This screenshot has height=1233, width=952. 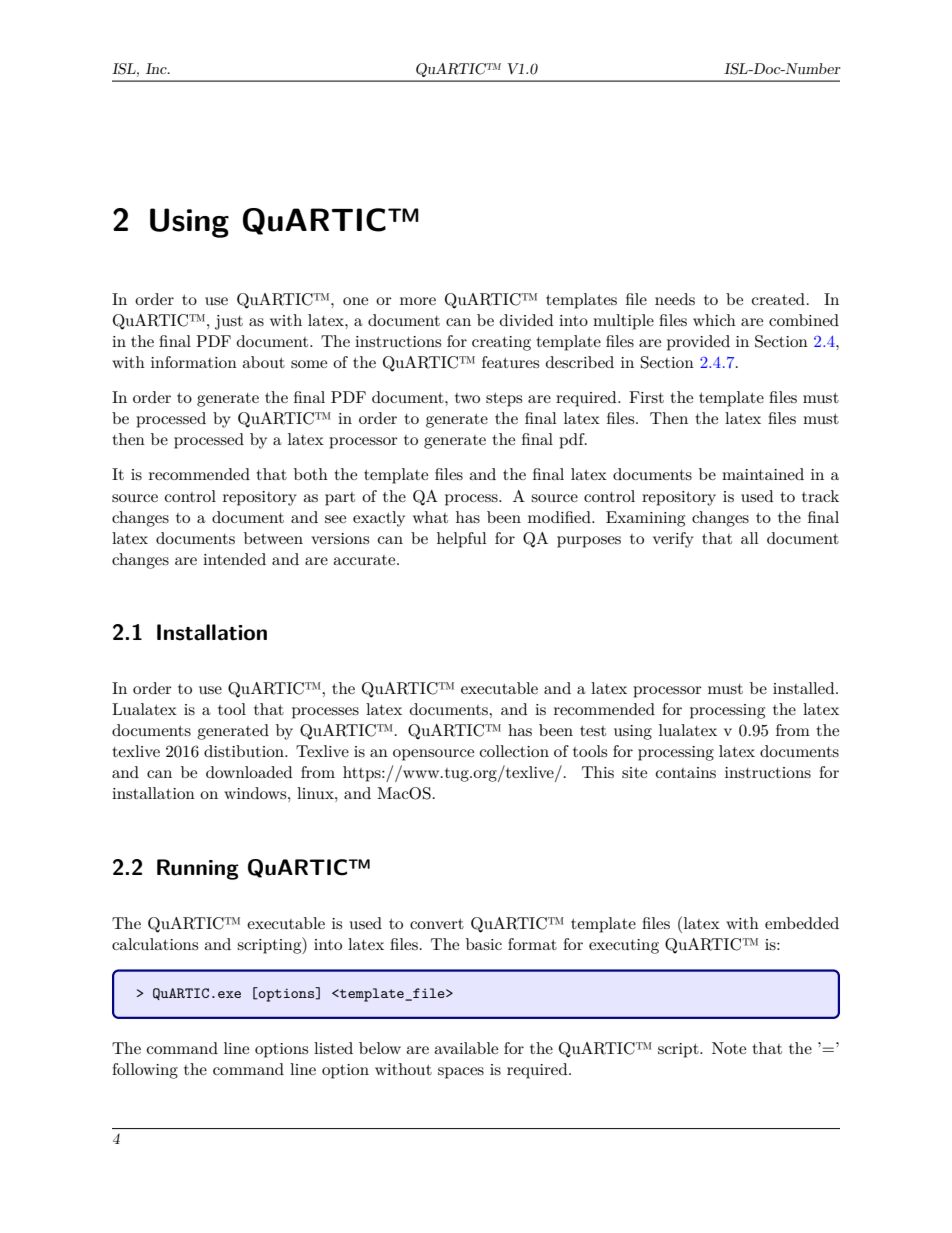 What do you see at coordinates (145, 1071) in the screenshot?
I see `following` at bounding box center [145, 1071].
